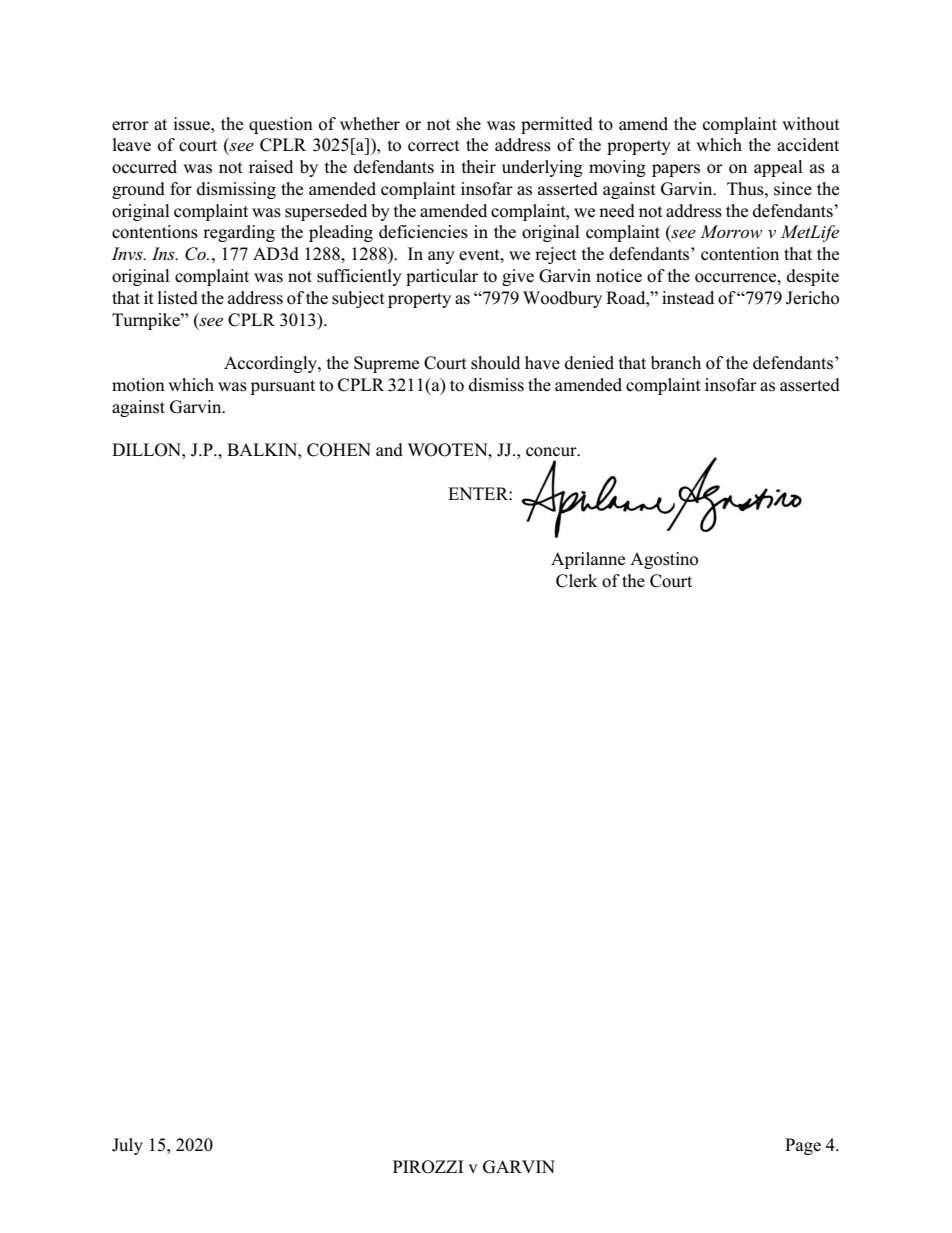 This screenshot has width=952, height=1233. I want to click on July, so click(127, 1146).
